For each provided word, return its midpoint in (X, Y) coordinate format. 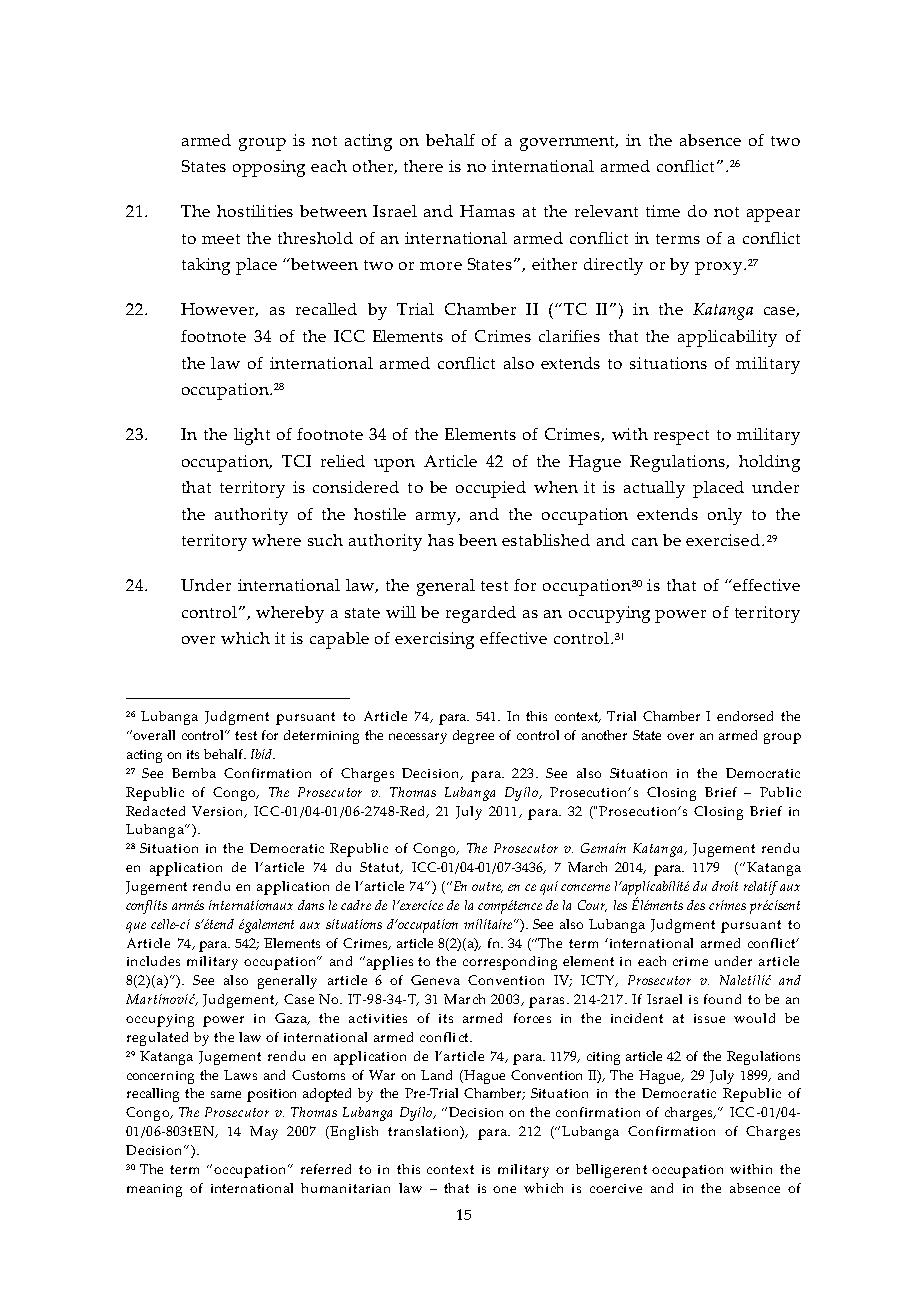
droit (725, 886)
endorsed (745, 716)
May (264, 1133)
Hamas (487, 211)
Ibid (262, 754)
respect (681, 437)
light (252, 436)
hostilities (255, 211)
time (663, 211)
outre (487, 887)
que (136, 927)
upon (394, 465)
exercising (434, 640)
